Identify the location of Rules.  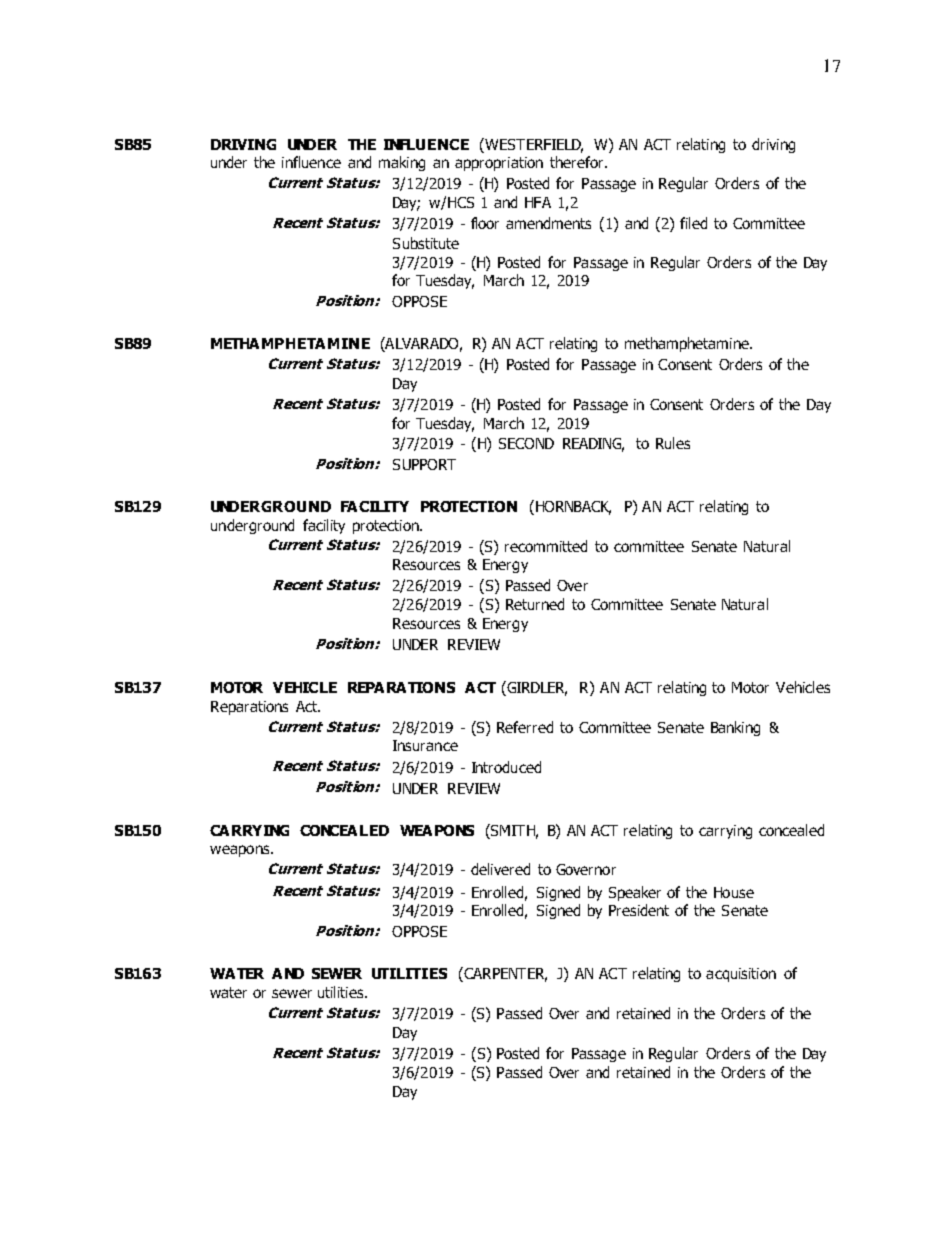
(673, 443).
